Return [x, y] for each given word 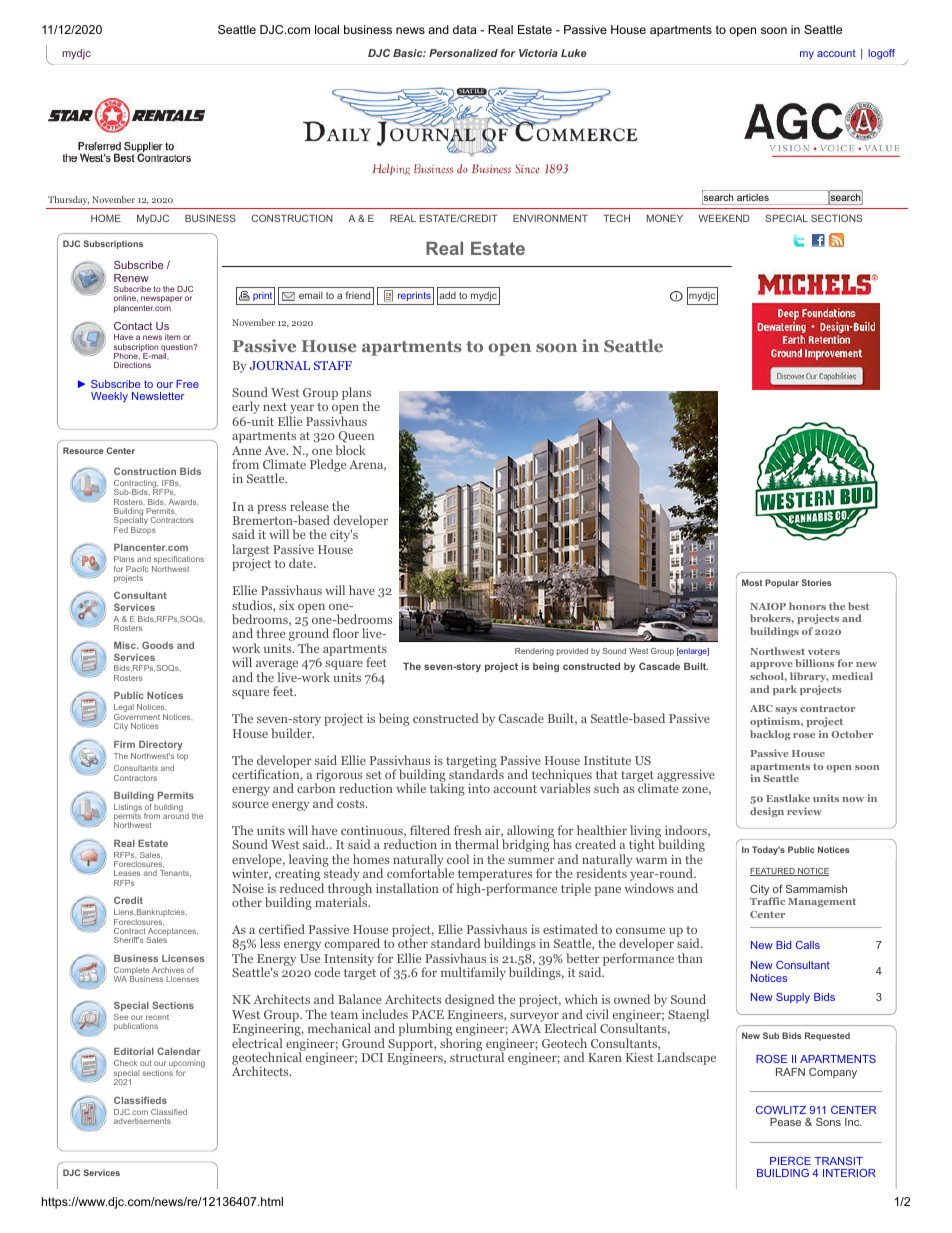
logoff [881, 54]
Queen [355, 438]
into [479, 788]
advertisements [142, 1121]
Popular [782, 583]
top [182, 757]
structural [477, 1056]
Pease [785, 1122]
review [804, 811]
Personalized [463, 53]
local [327, 29]
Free [187, 384]
